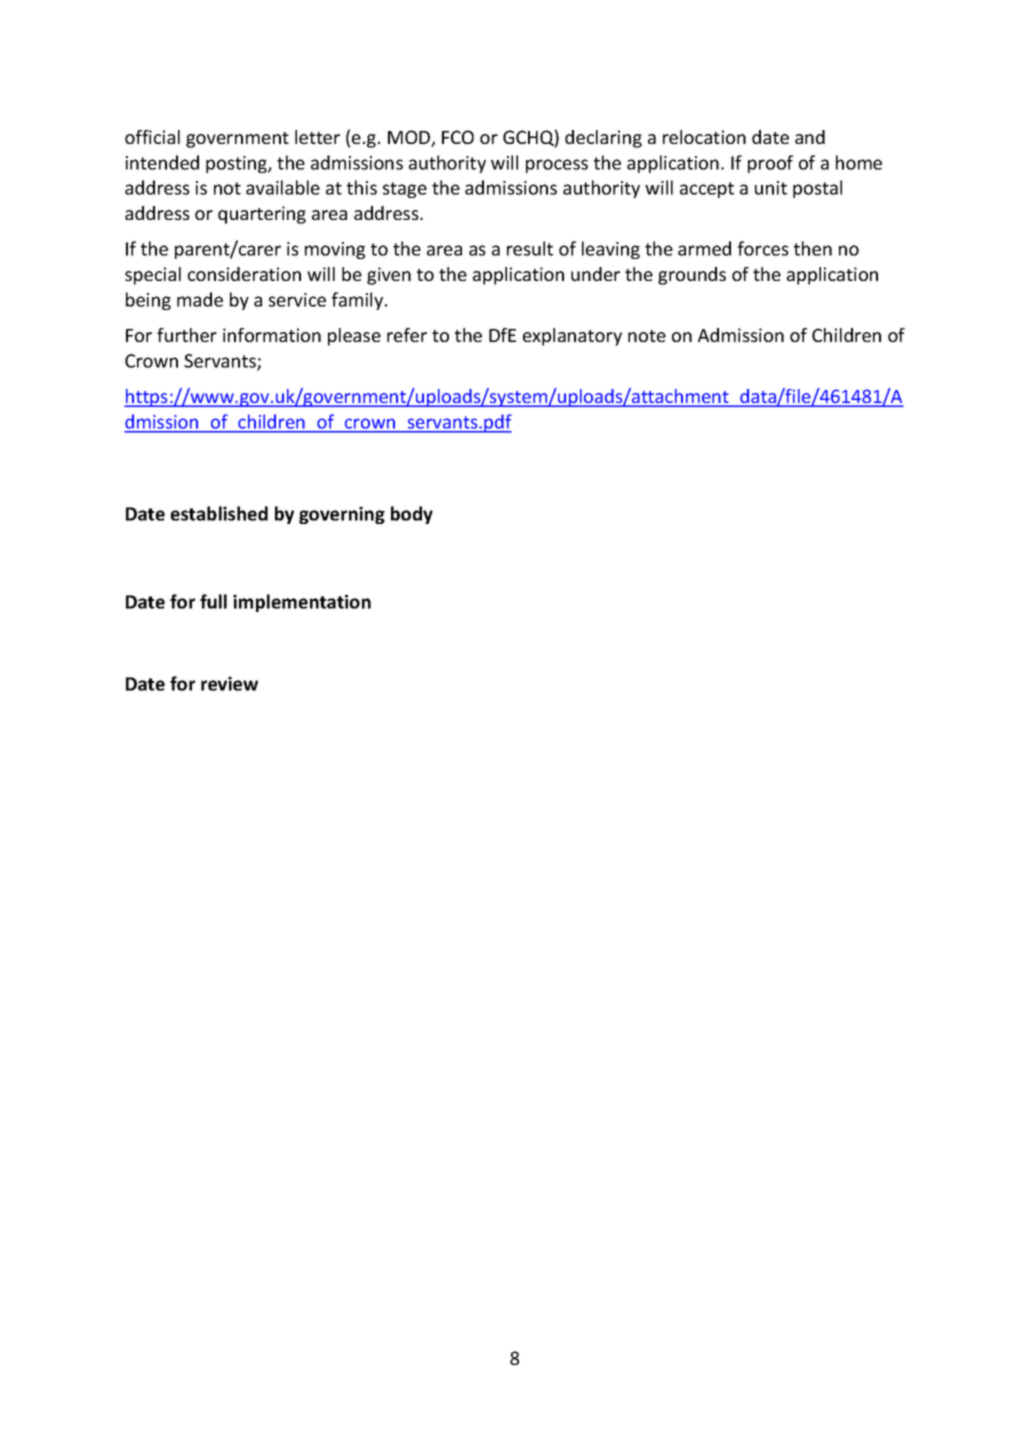  What do you see at coordinates (229, 683) in the image?
I see `review` at bounding box center [229, 683].
